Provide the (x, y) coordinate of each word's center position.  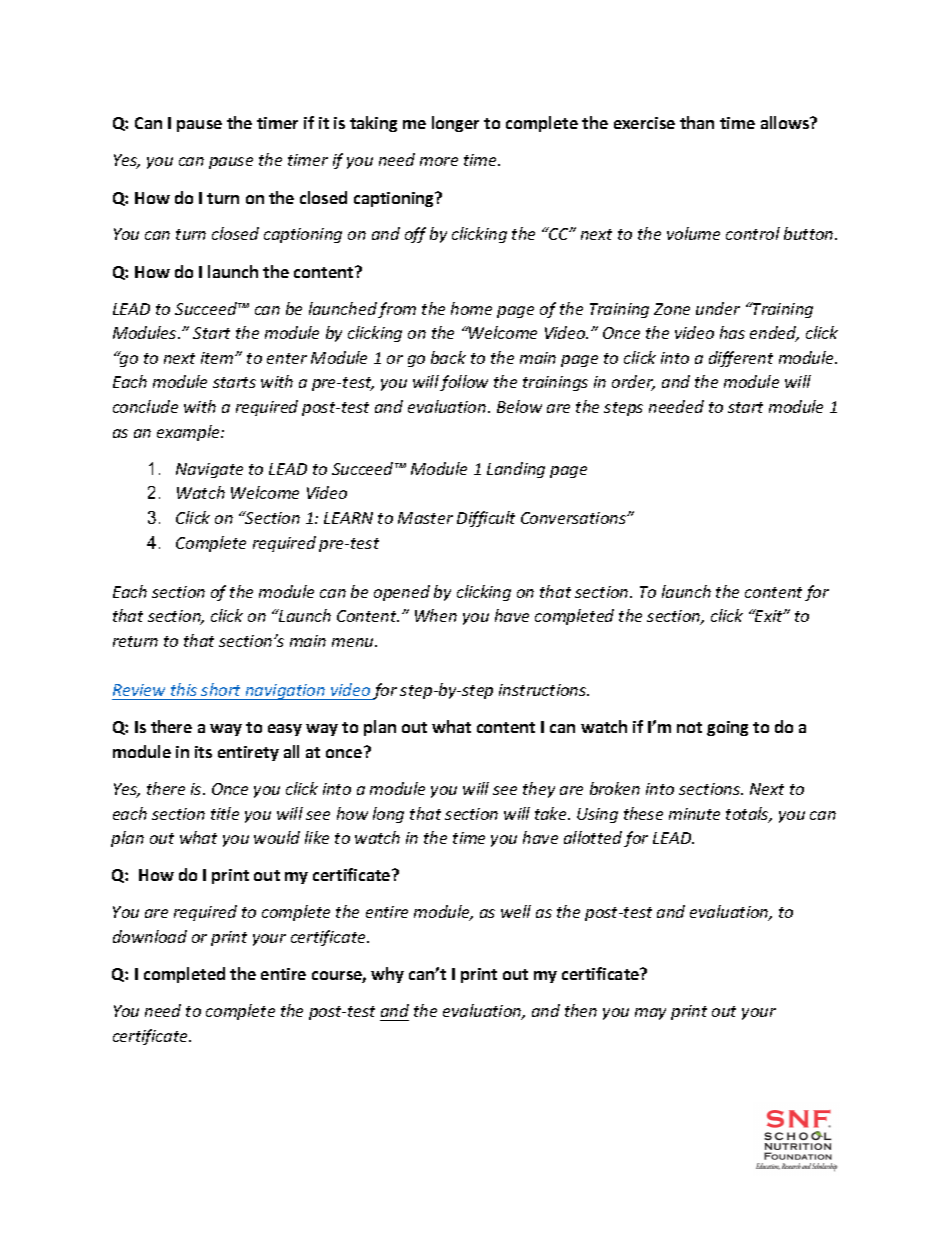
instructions (544, 690)
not (689, 727)
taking (373, 124)
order (633, 383)
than (697, 122)
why (387, 975)
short (220, 689)
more (439, 161)
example (189, 433)
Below (519, 406)
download (150, 936)
